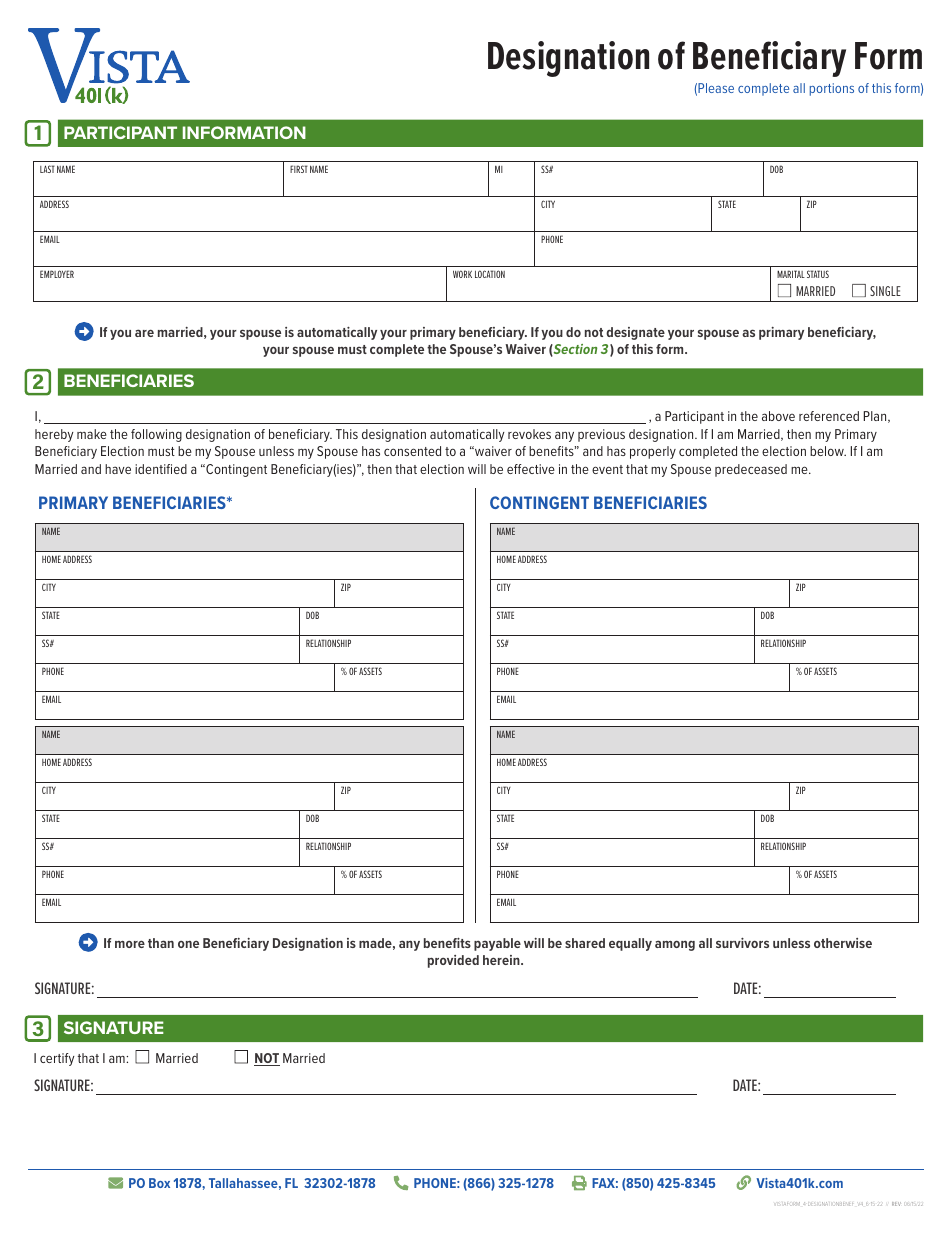  What do you see at coordinates (778, 416) in the page?
I see `above` at bounding box center [778, 416].
